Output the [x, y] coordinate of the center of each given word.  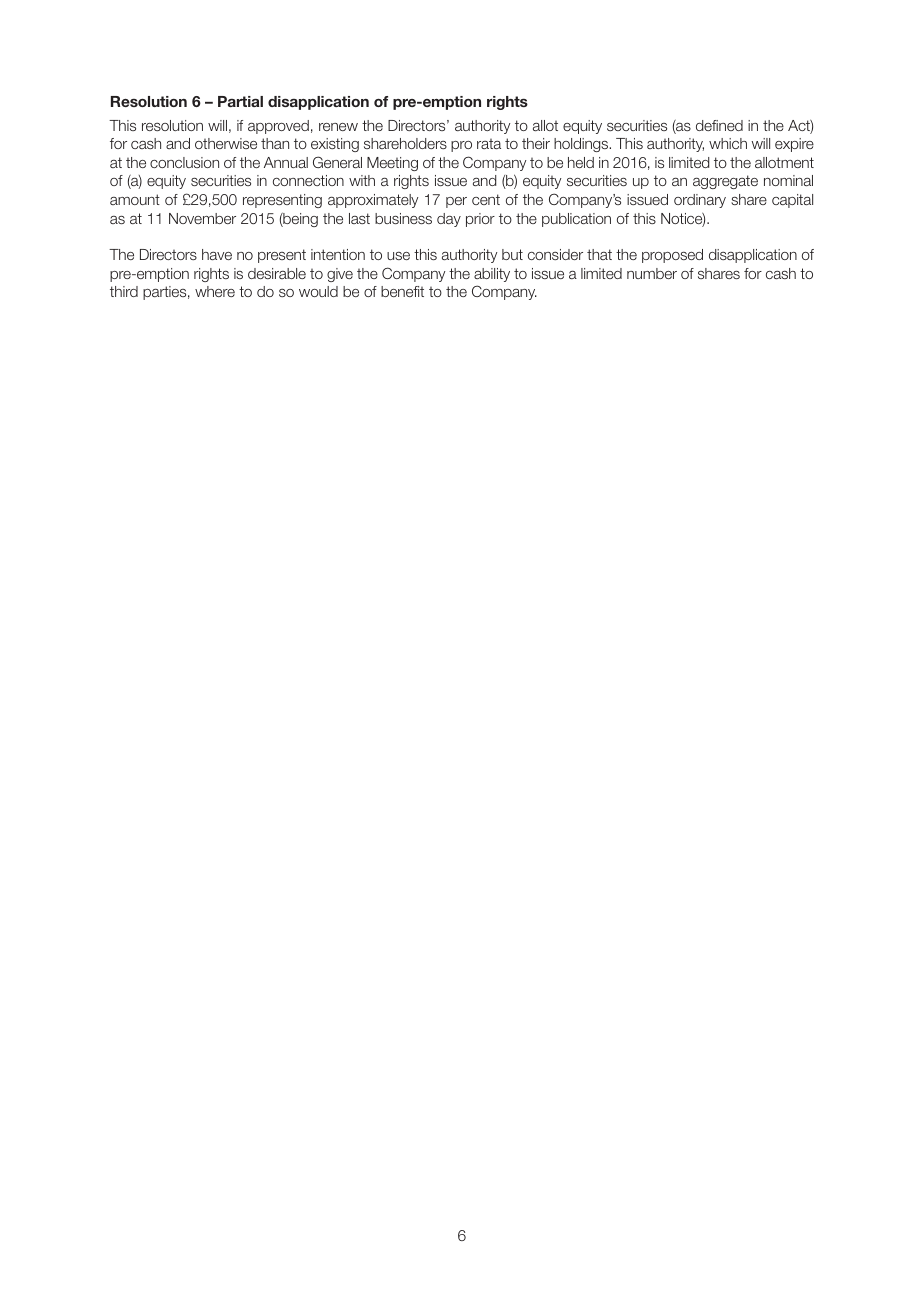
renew [338, 127]
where [215, 291]
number [652, 273]
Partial [240, 101]
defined [719, 125]
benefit [402, 291]
